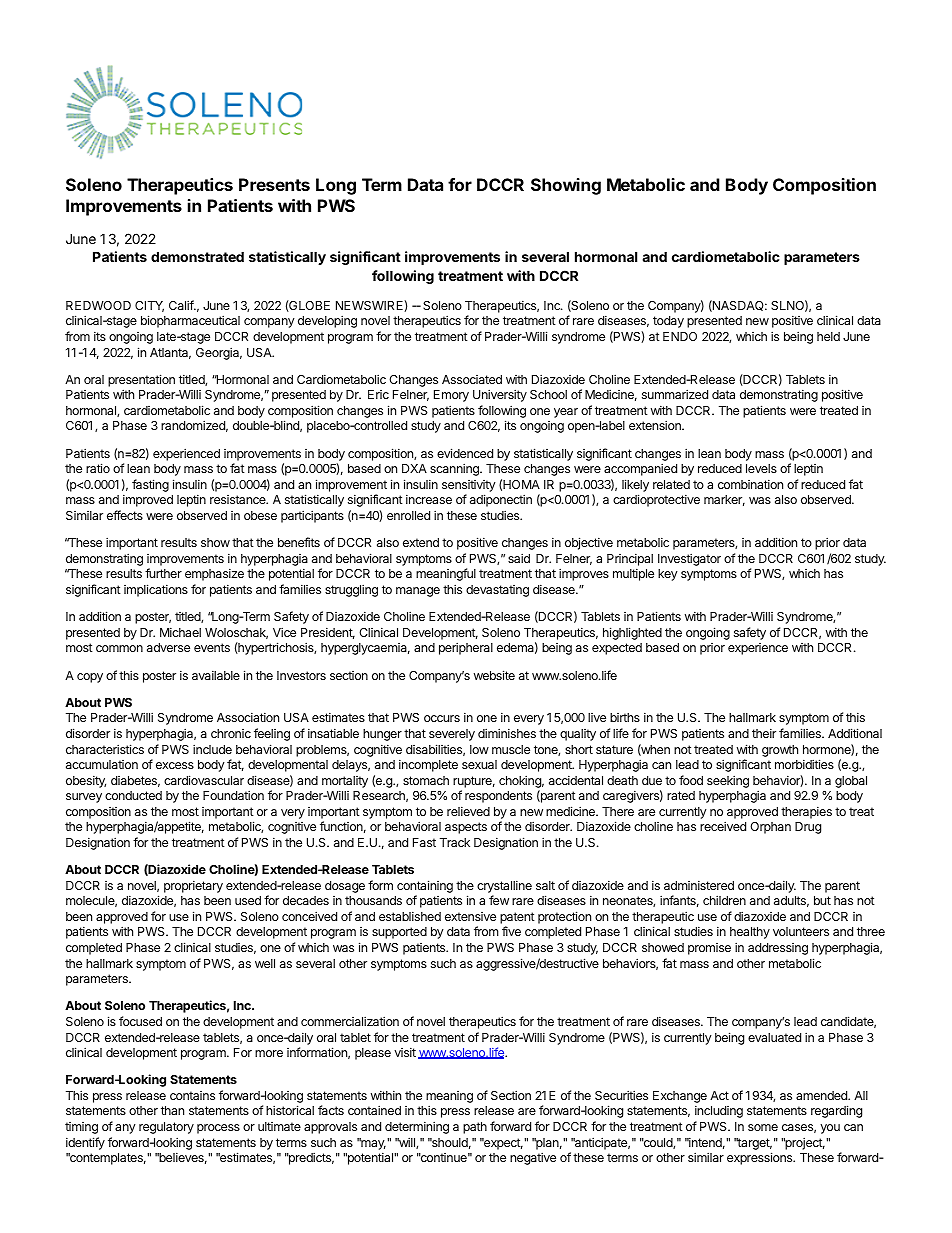 This document has height=1233, width=952. What do you see at coordinates (274, 184) in the document?
I see `Presents` at bounding box center [274, 184].
